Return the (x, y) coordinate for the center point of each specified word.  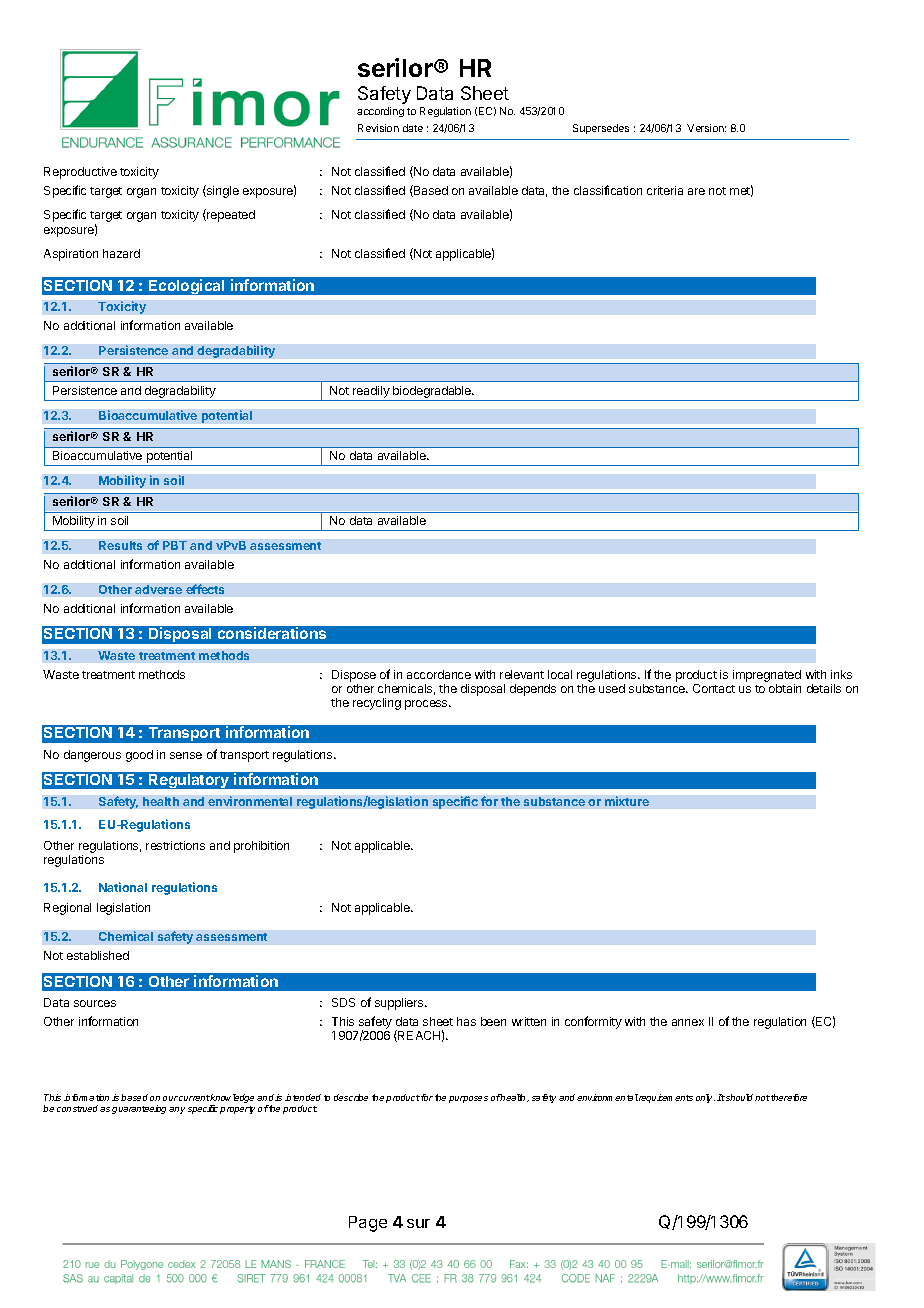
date (413, 128)
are (696, 191)
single (222, 191)
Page (368, 1224)
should (738, 1097)
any (177, 1110)
